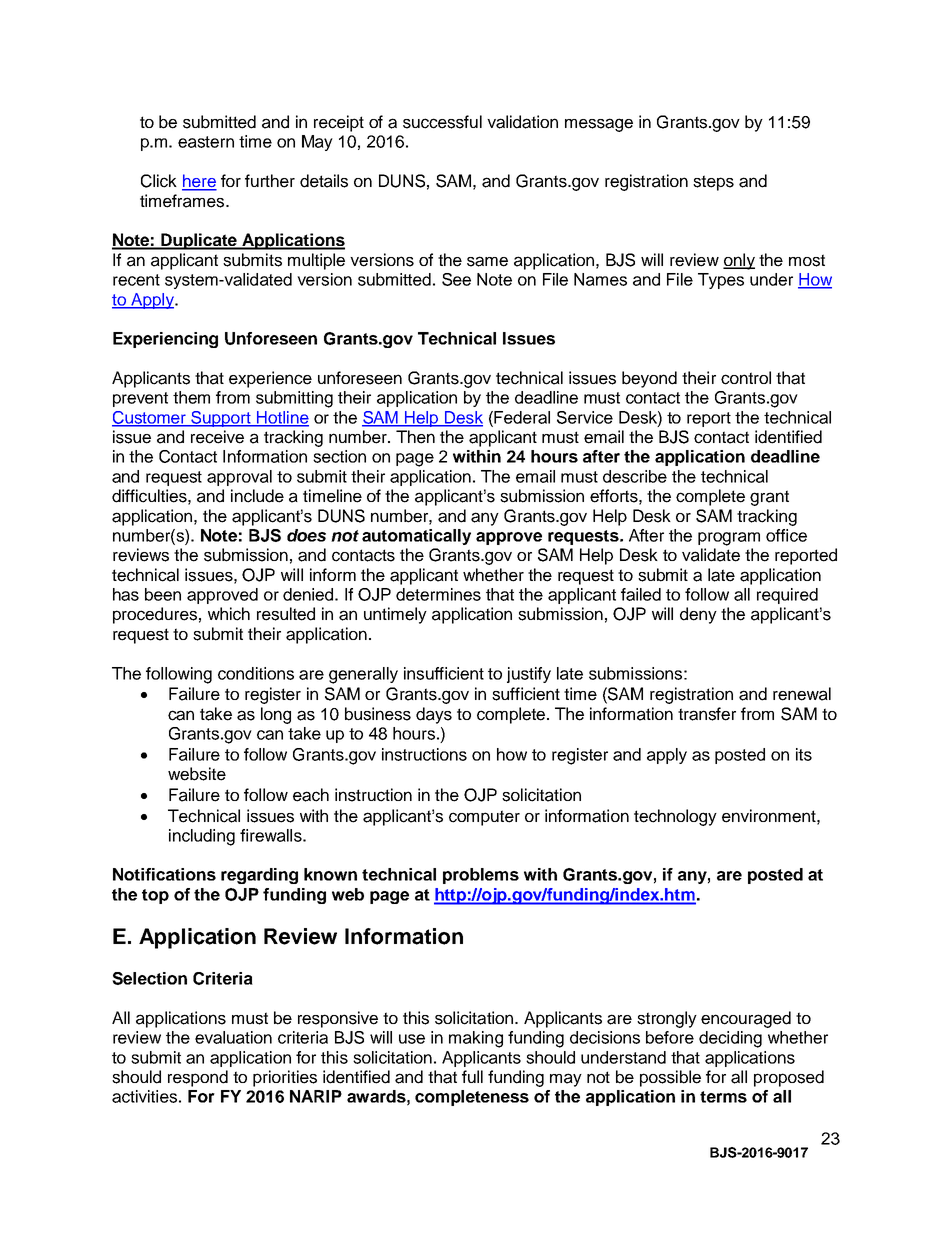 The width and height of the image is (952, 1233). What do you see at coordinates (206, 142) in the image?
I see `eastern` at bounding box center [206, 142].
